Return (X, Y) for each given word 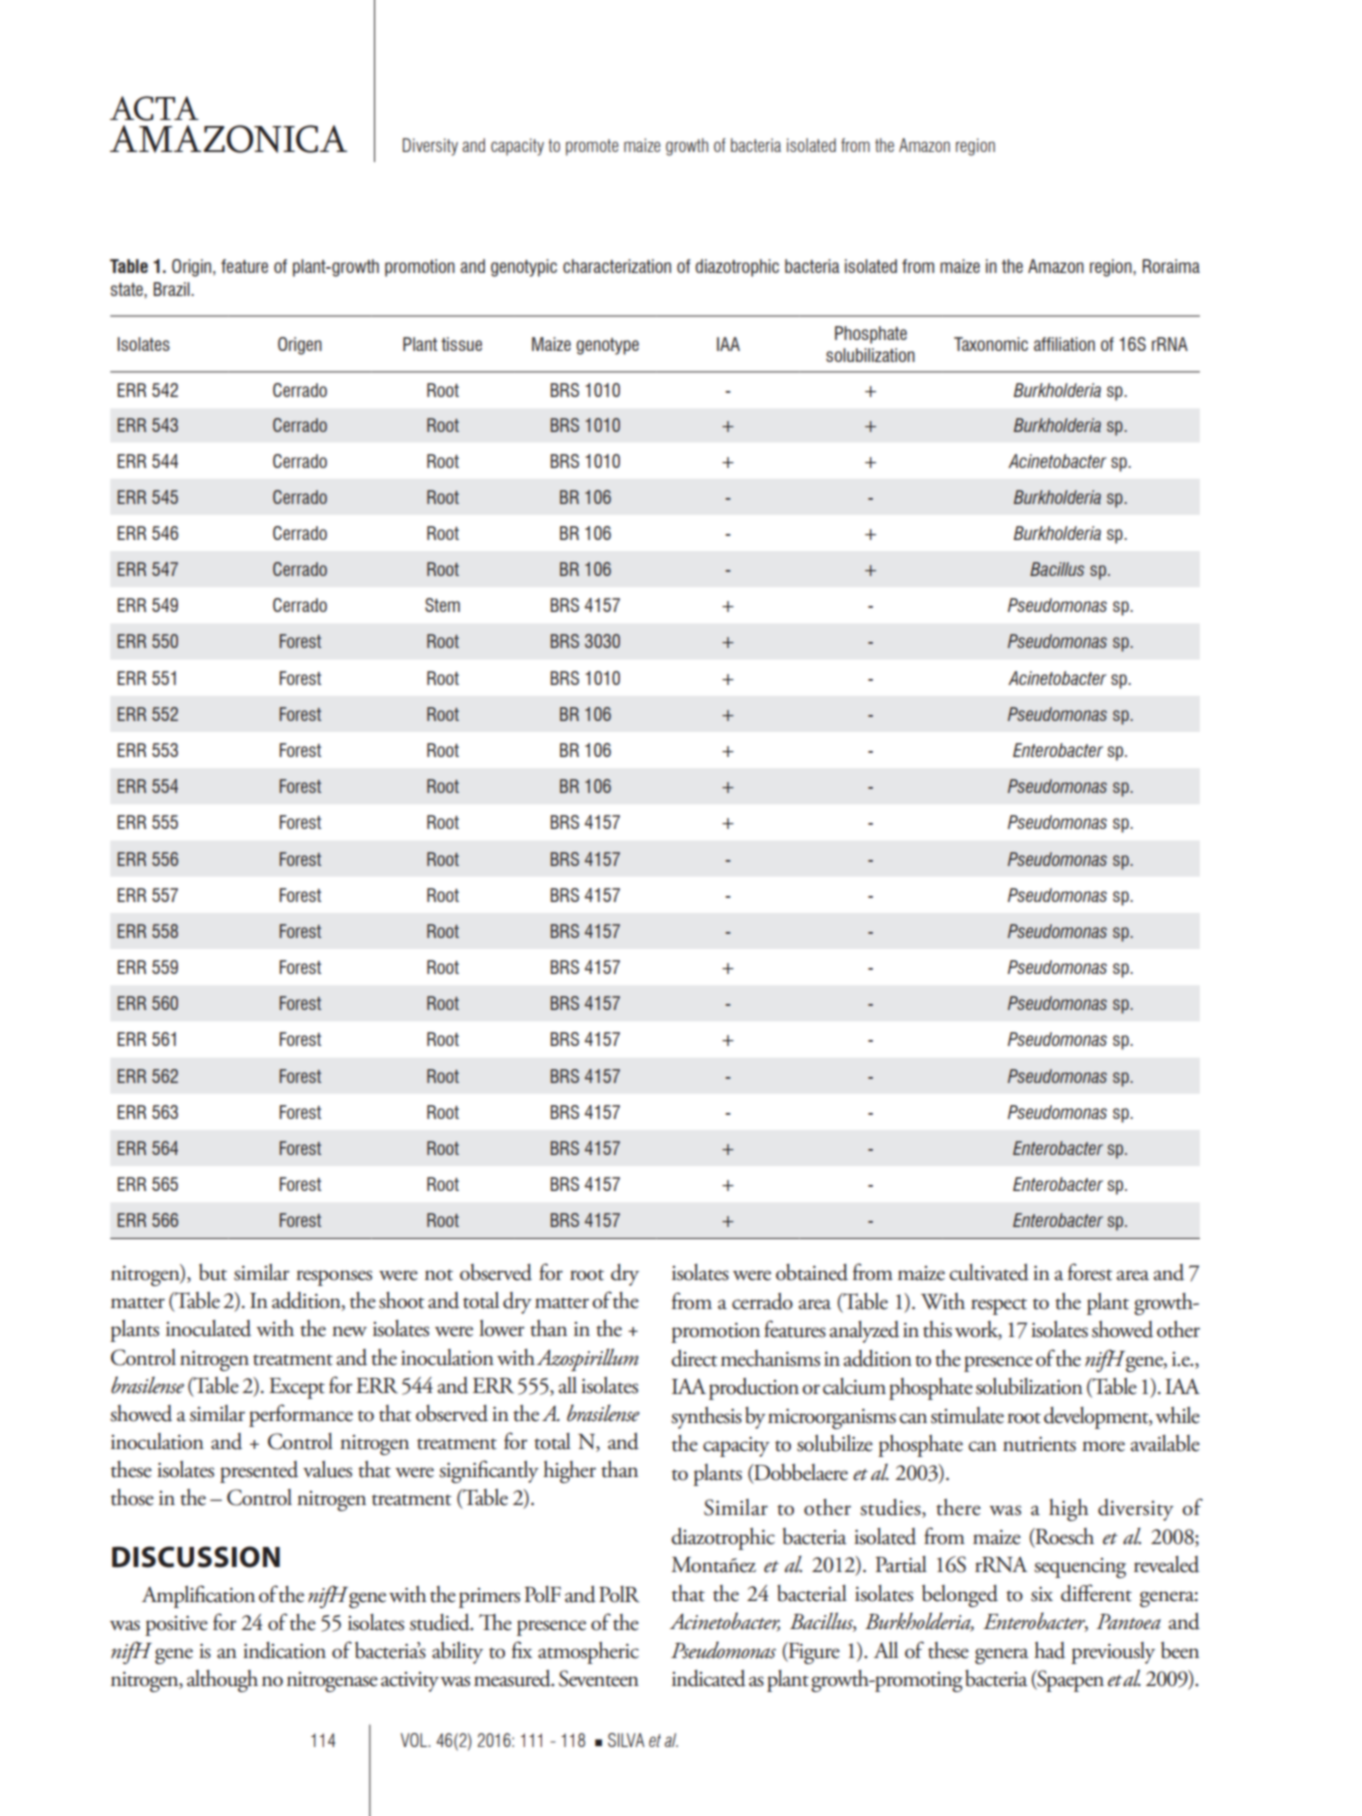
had (1049, 1650)
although (222, 1681)
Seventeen (599, 1678)
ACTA (154, 108)
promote (592, 147)
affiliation (1064, 344)
